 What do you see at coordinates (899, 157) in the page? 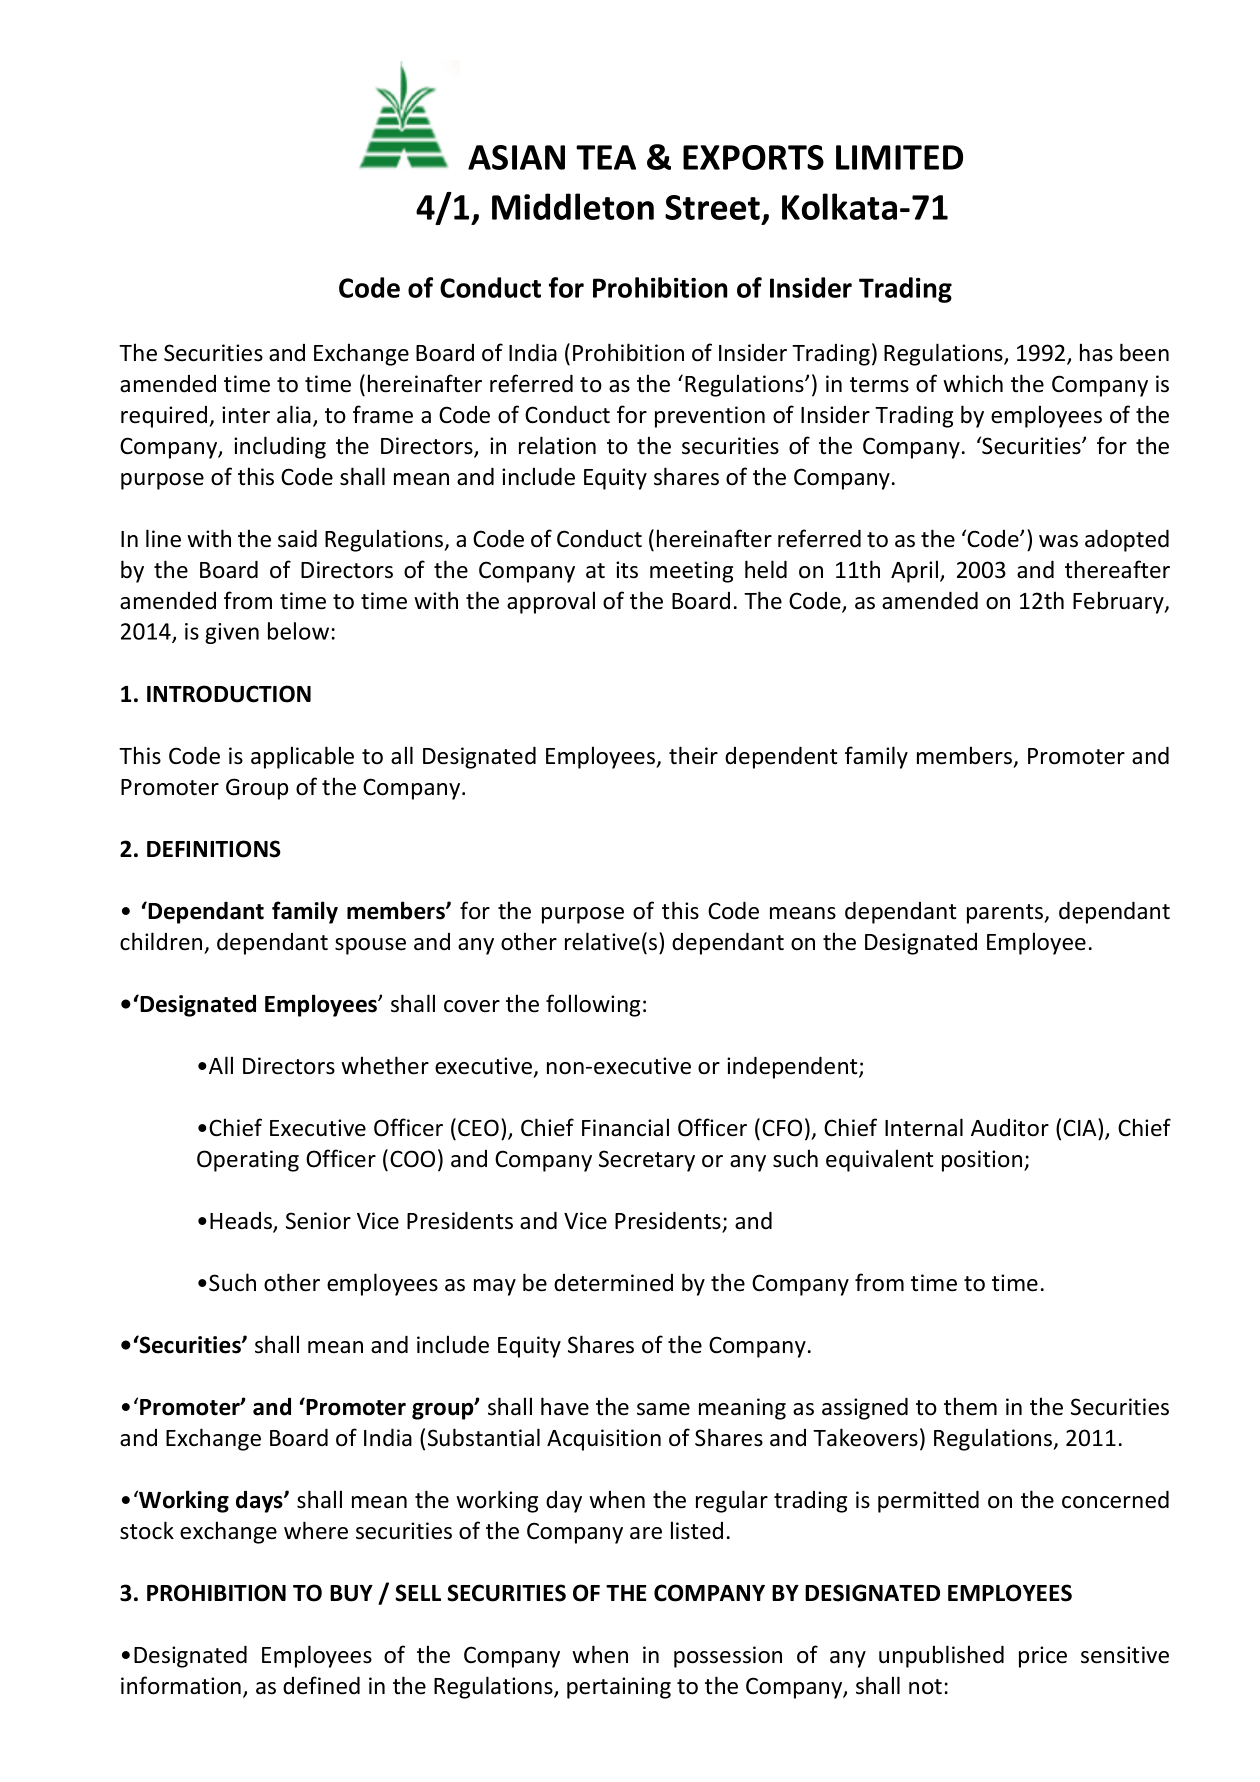
I see `LIMITED` at bounding box center [899, 157].
